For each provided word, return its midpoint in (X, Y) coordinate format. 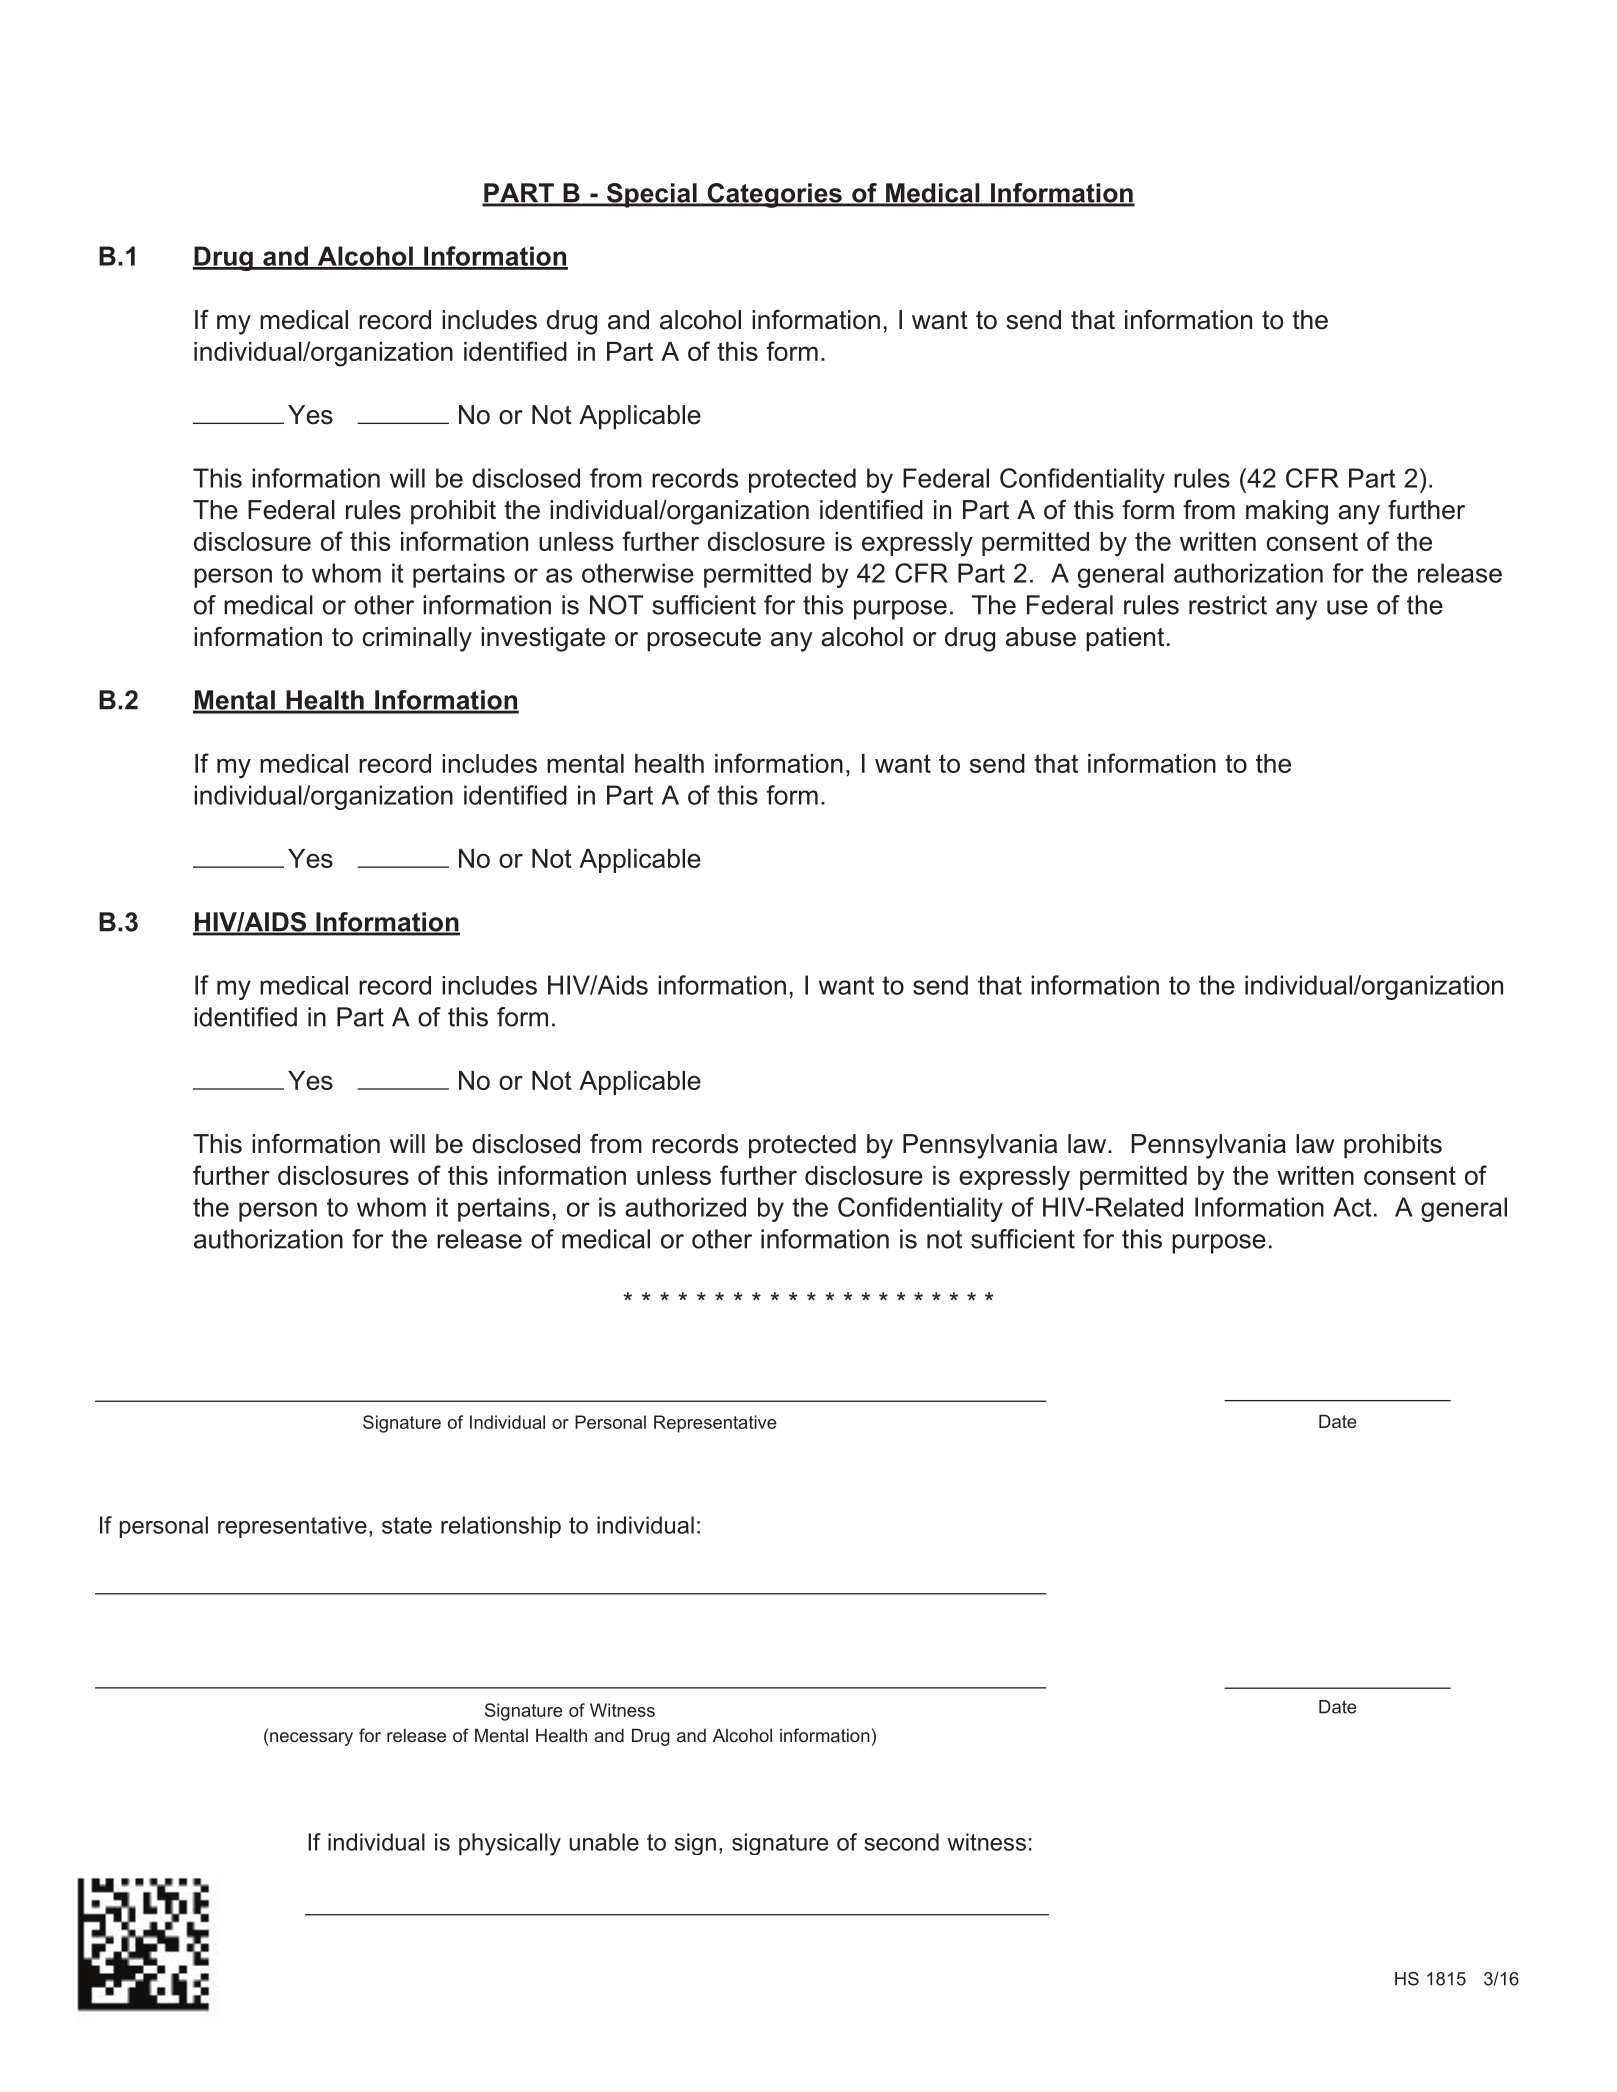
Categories (774, 195)
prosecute (704, 640)
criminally (417, 639)
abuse (1041, 637)
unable (604, 1842)
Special (651, 195)
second (901, 1842)
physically (510, 1844)
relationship (501, 1527)
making (1287, 512)
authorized (685, 1207)
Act (1352, 1207)
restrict (1228, 605)
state (407, 1525)
